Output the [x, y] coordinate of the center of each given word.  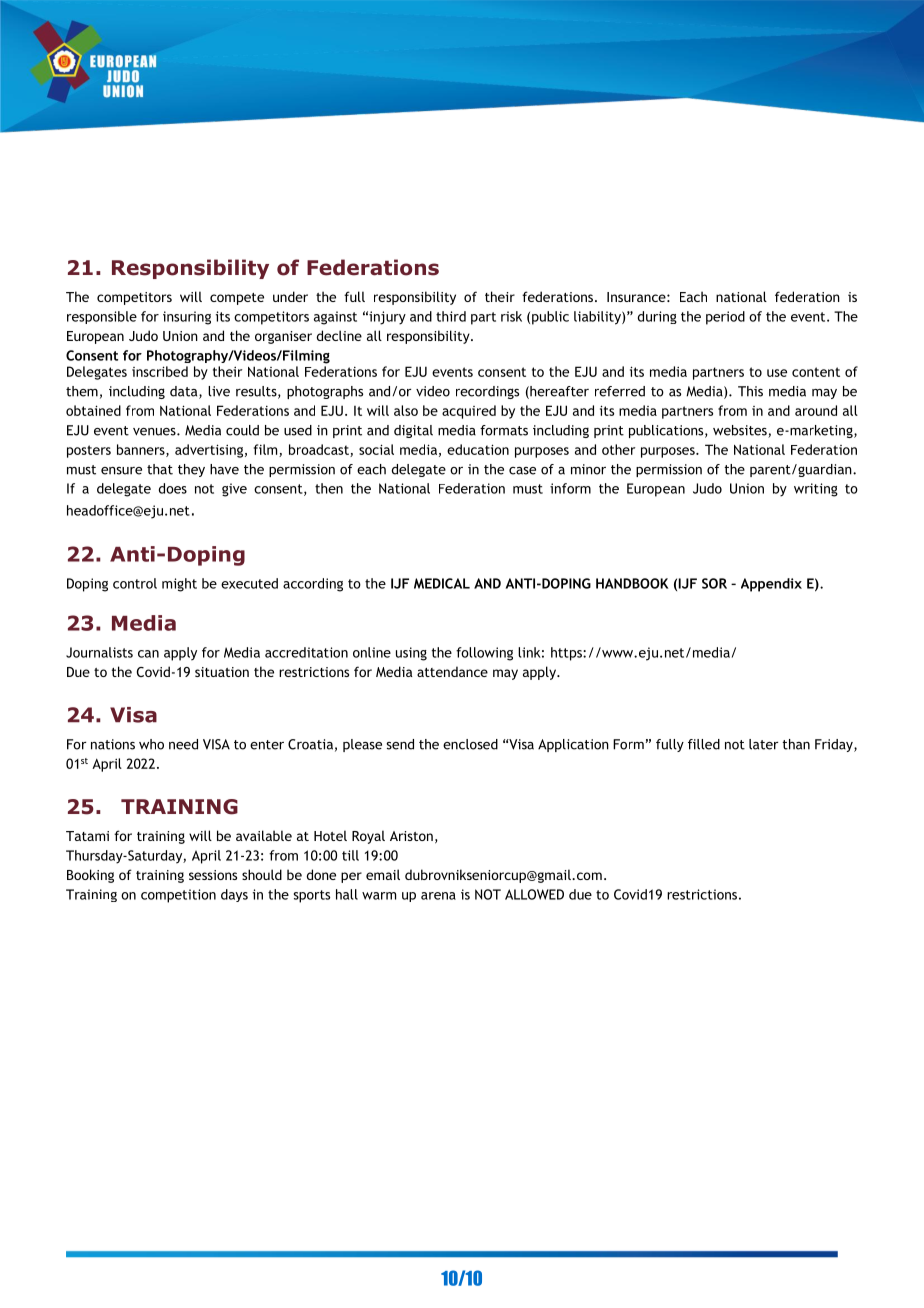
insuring [187, 318]
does [173, 488]
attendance [452, 671]
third [451, 316]
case [522, 471]
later [763, 744]
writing [816, 490]
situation [222, 672]
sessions [213, 875]
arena [438, 896]
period [725, 318]
